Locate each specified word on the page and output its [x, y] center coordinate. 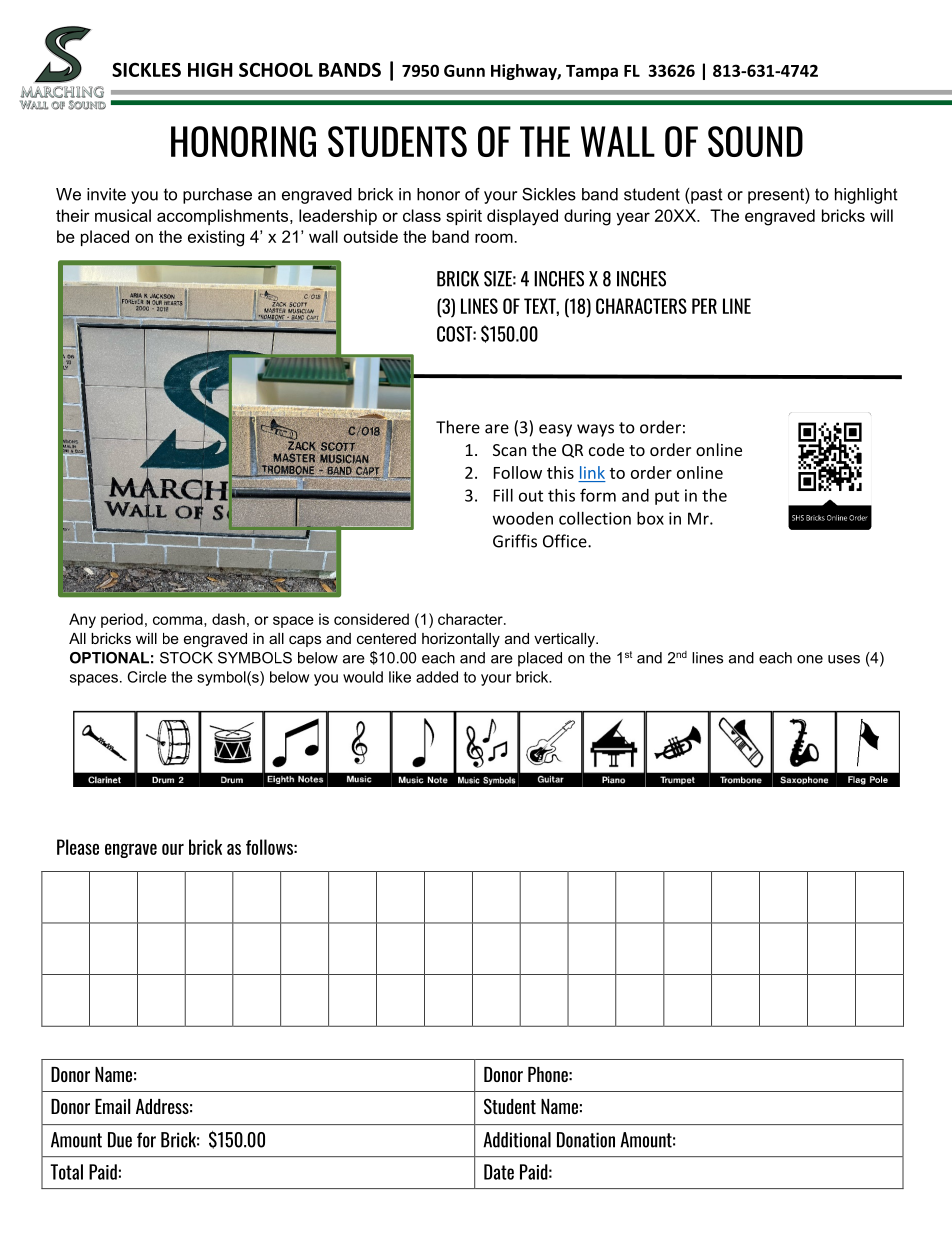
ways [595, 430]
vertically [565, 640]
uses [844, 659]
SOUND [755, 141]
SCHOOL [276, 69]
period [122, 620]
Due [120, 1140]
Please [78, 847]
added [437, 677]
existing [216, 238]
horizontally [461, 640]
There [458, 427]
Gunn [464, 70]
